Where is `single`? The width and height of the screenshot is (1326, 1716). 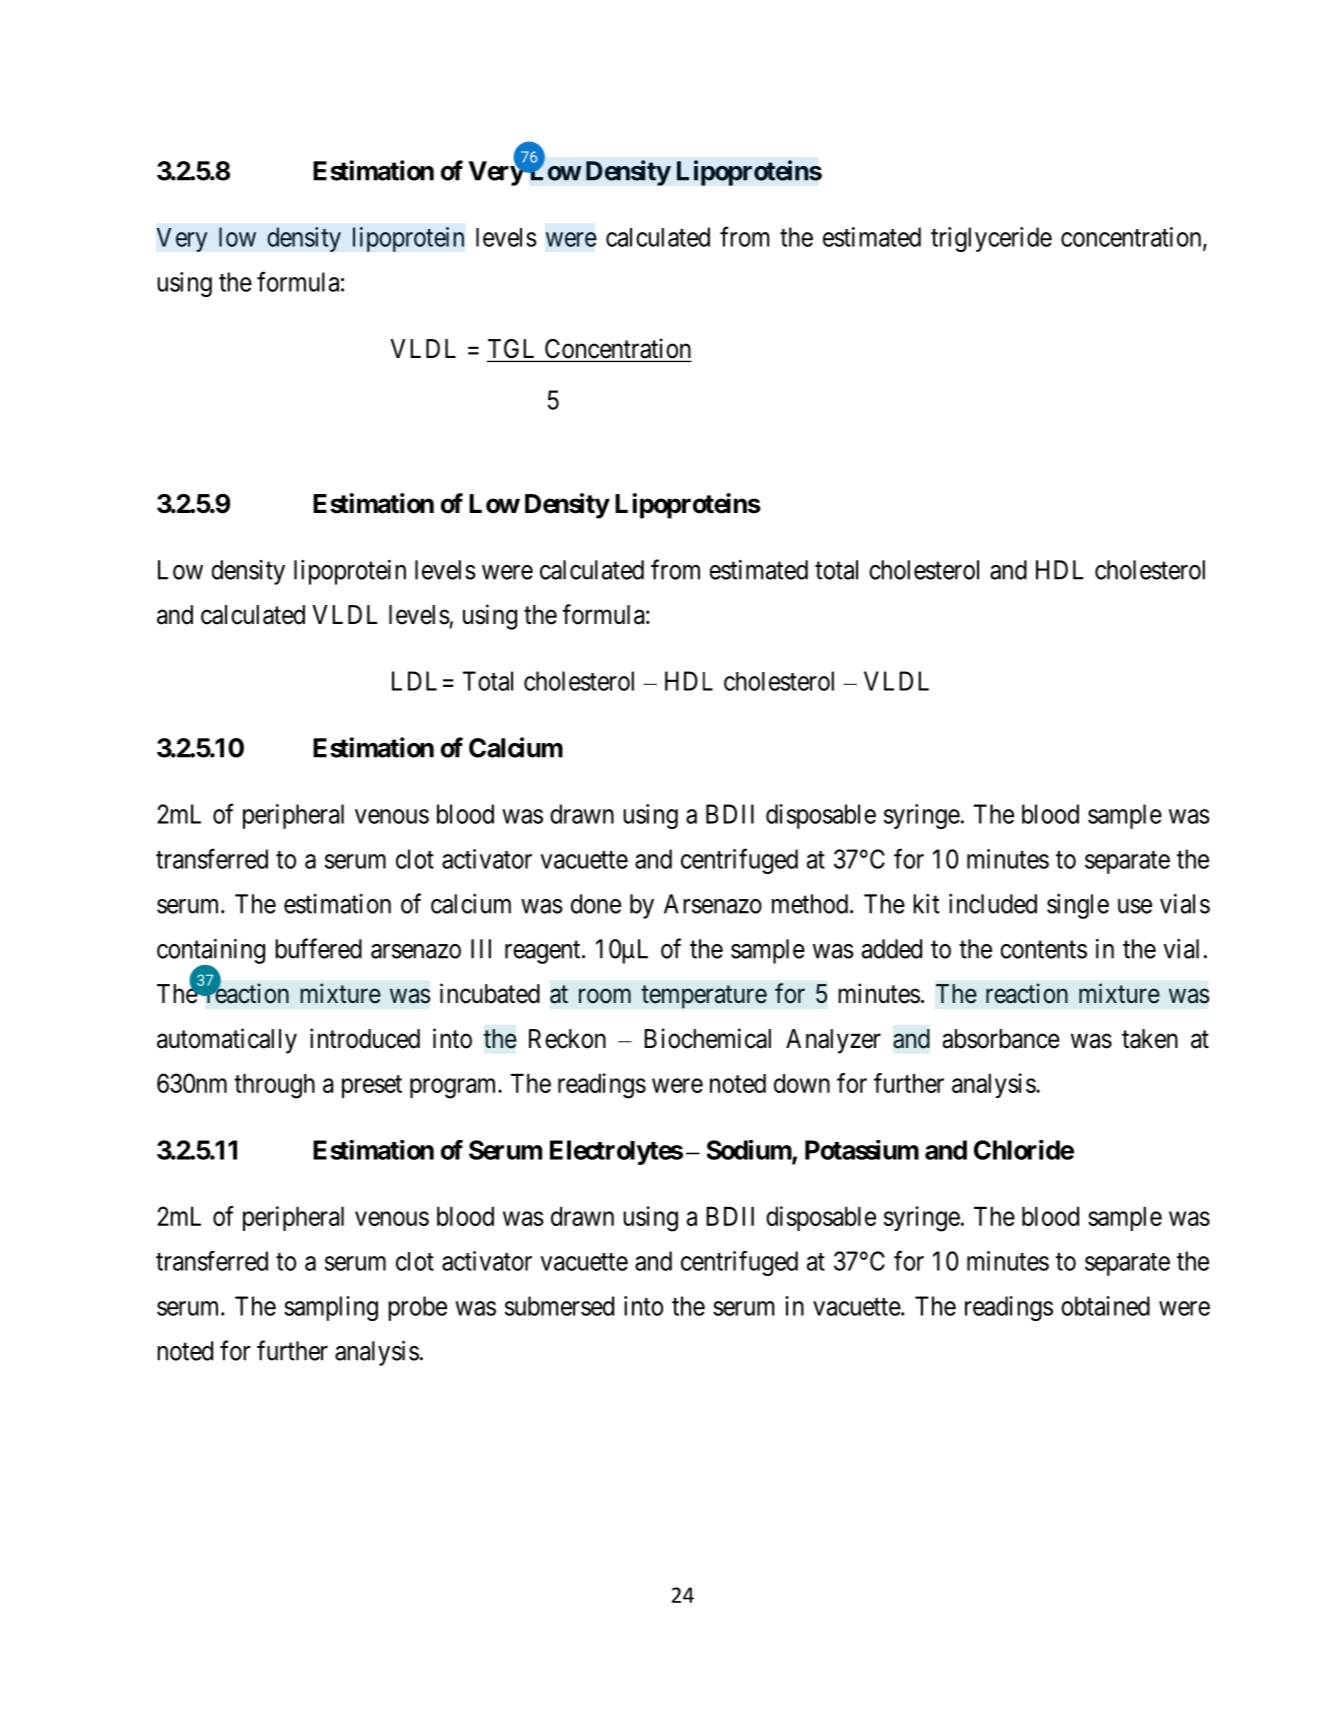 single is located at coordinates (1078, 906).
